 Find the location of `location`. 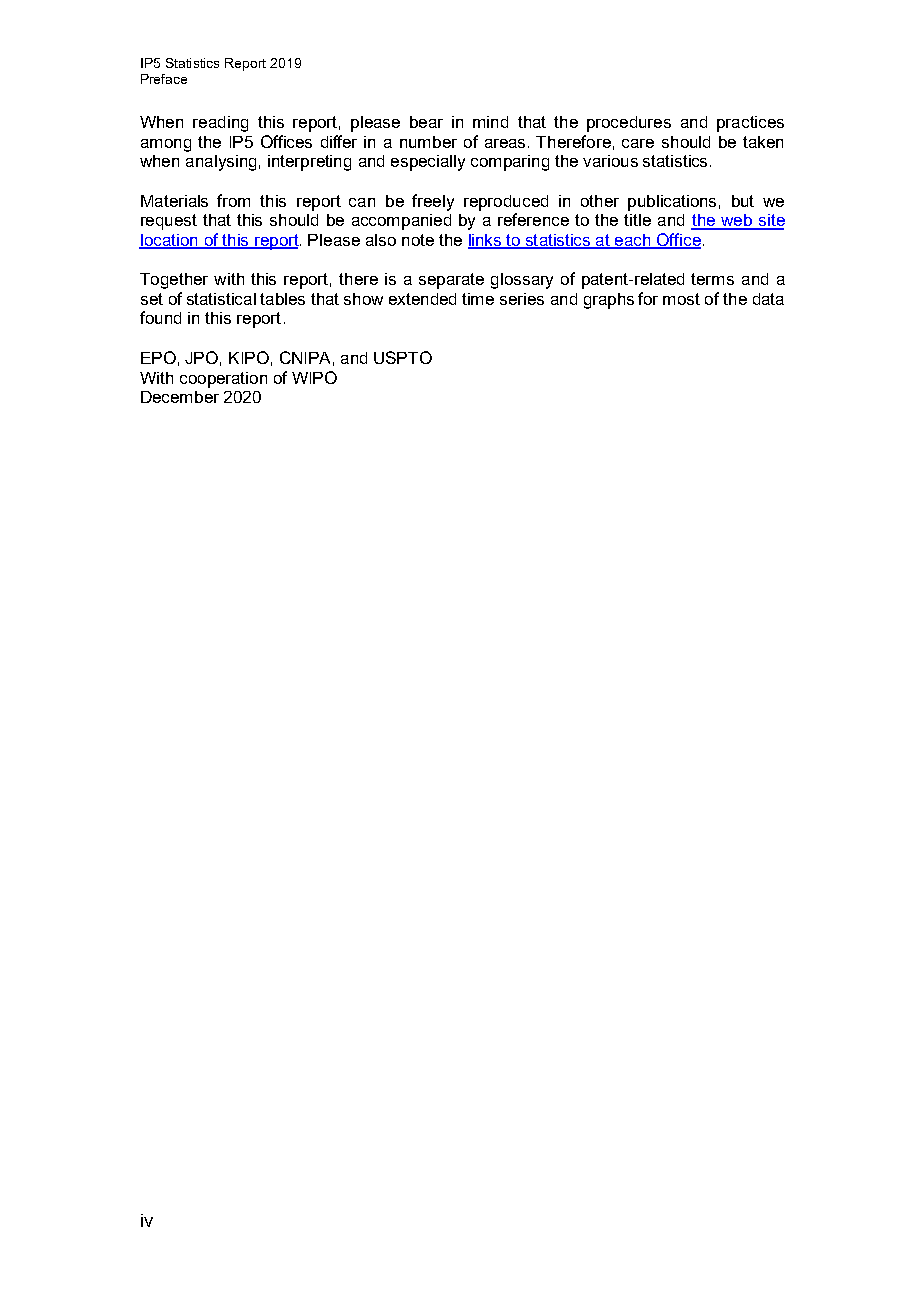

location is located at coordinates (169, 241).
